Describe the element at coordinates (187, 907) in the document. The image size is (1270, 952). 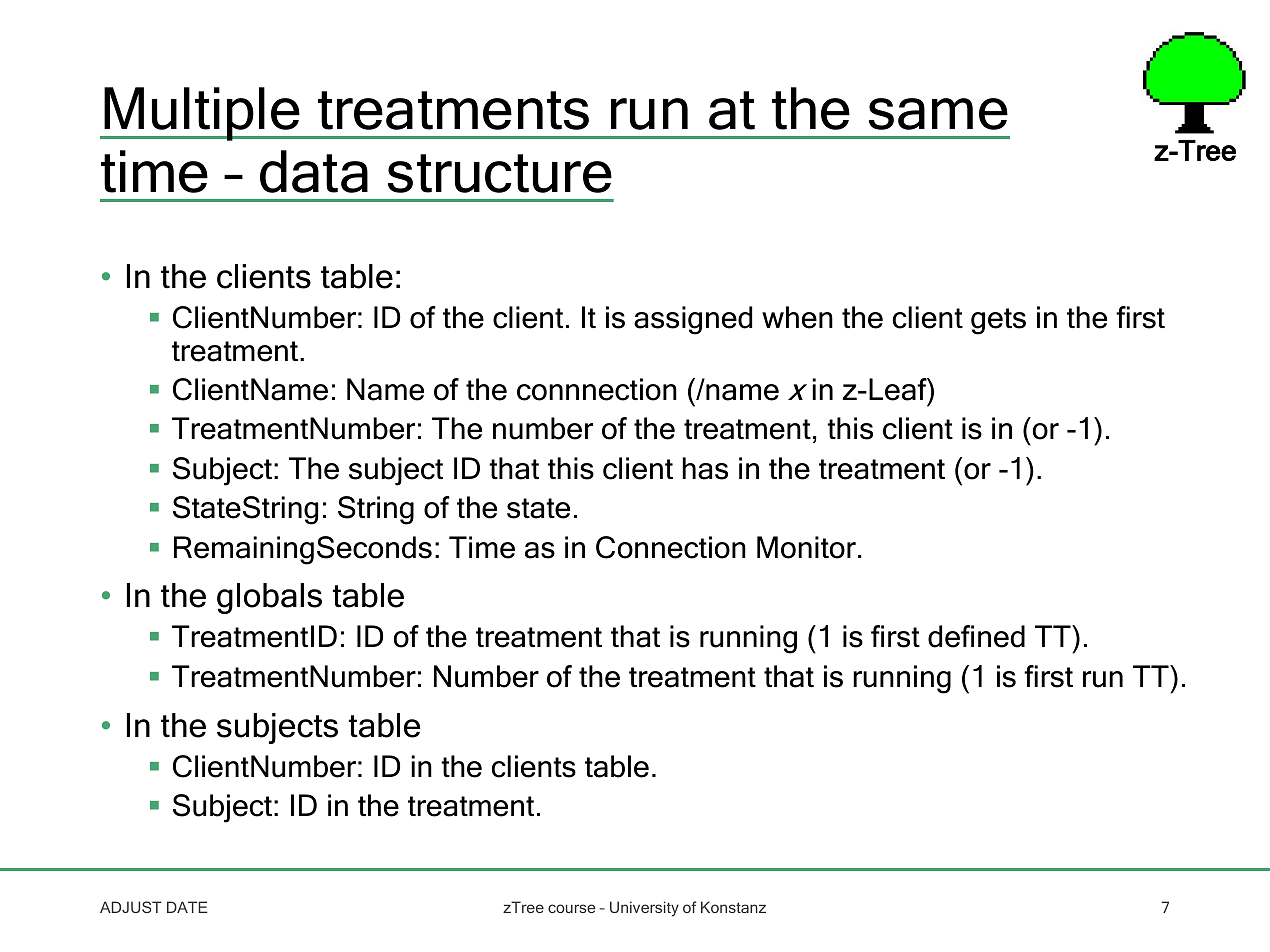
I see `DATE` at that location.
